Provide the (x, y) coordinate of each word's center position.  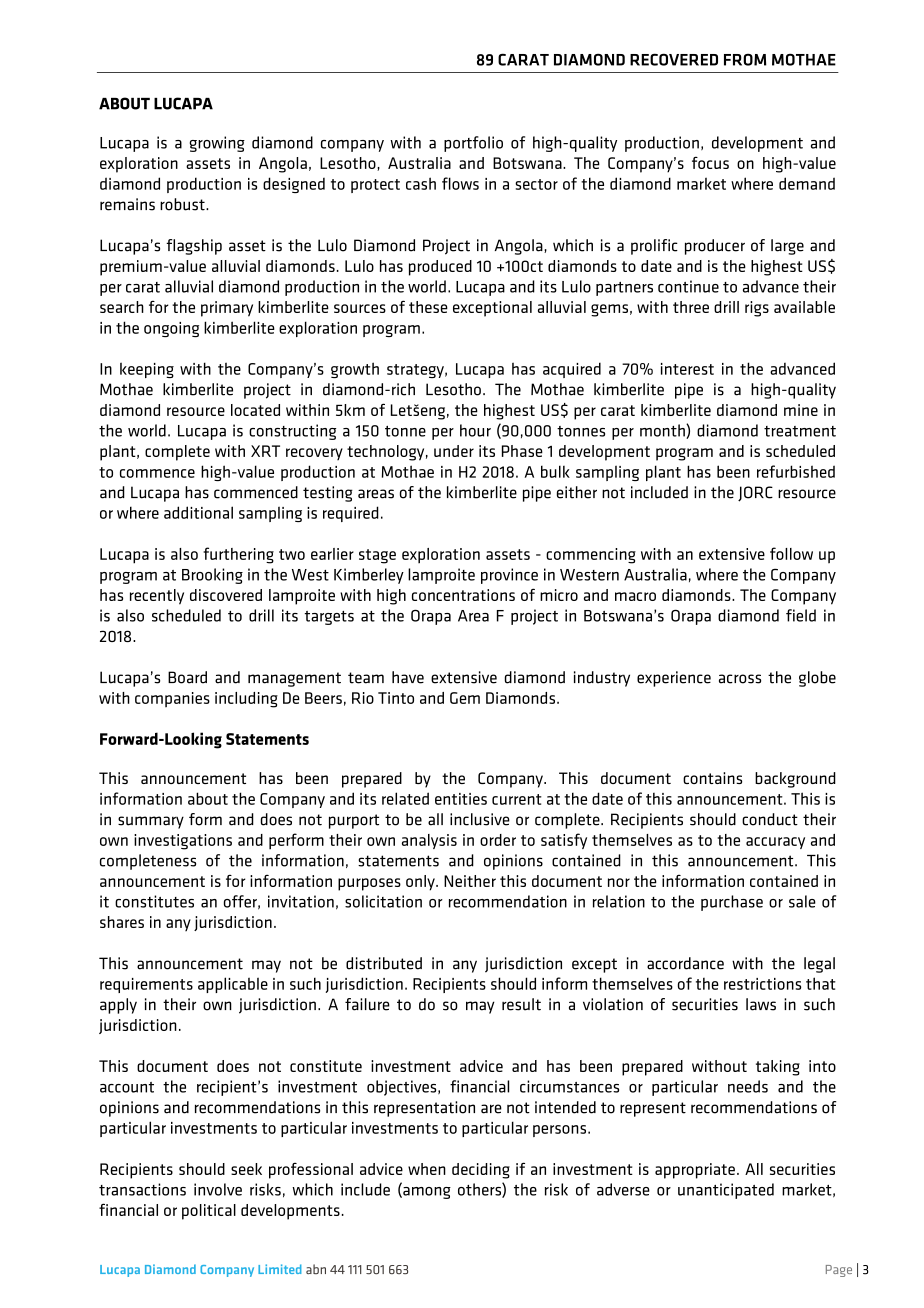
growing (217, 144)
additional (198, 512)
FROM (745, 60)
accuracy (775, 843)
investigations (183, 842)
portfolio (473, 144)
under (454, 451)
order (498, 840)
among (426, 1193)
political (209, 1212)
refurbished (796, 471)
